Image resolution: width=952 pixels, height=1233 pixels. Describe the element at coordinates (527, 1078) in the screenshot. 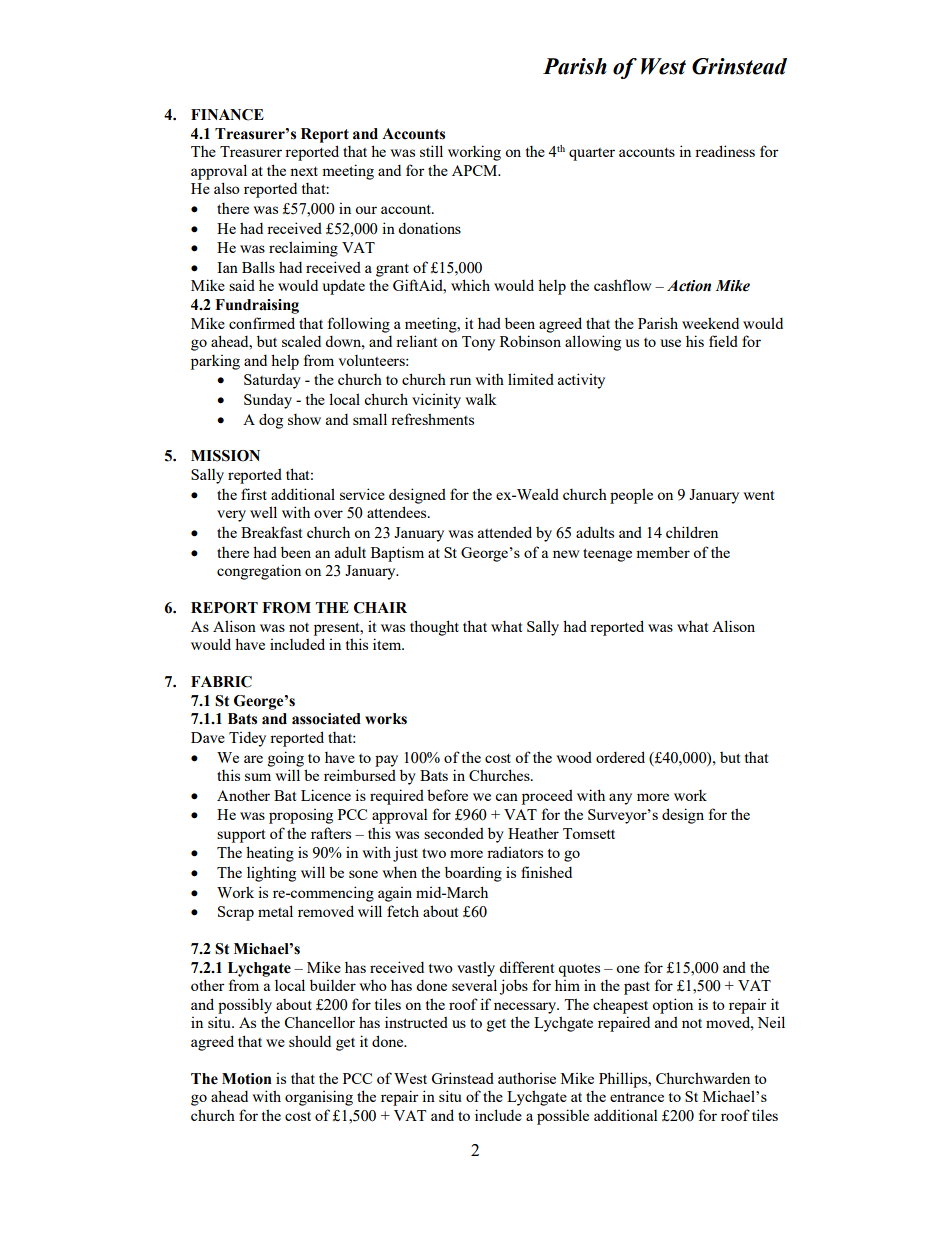

I see `authorise` at that location.
